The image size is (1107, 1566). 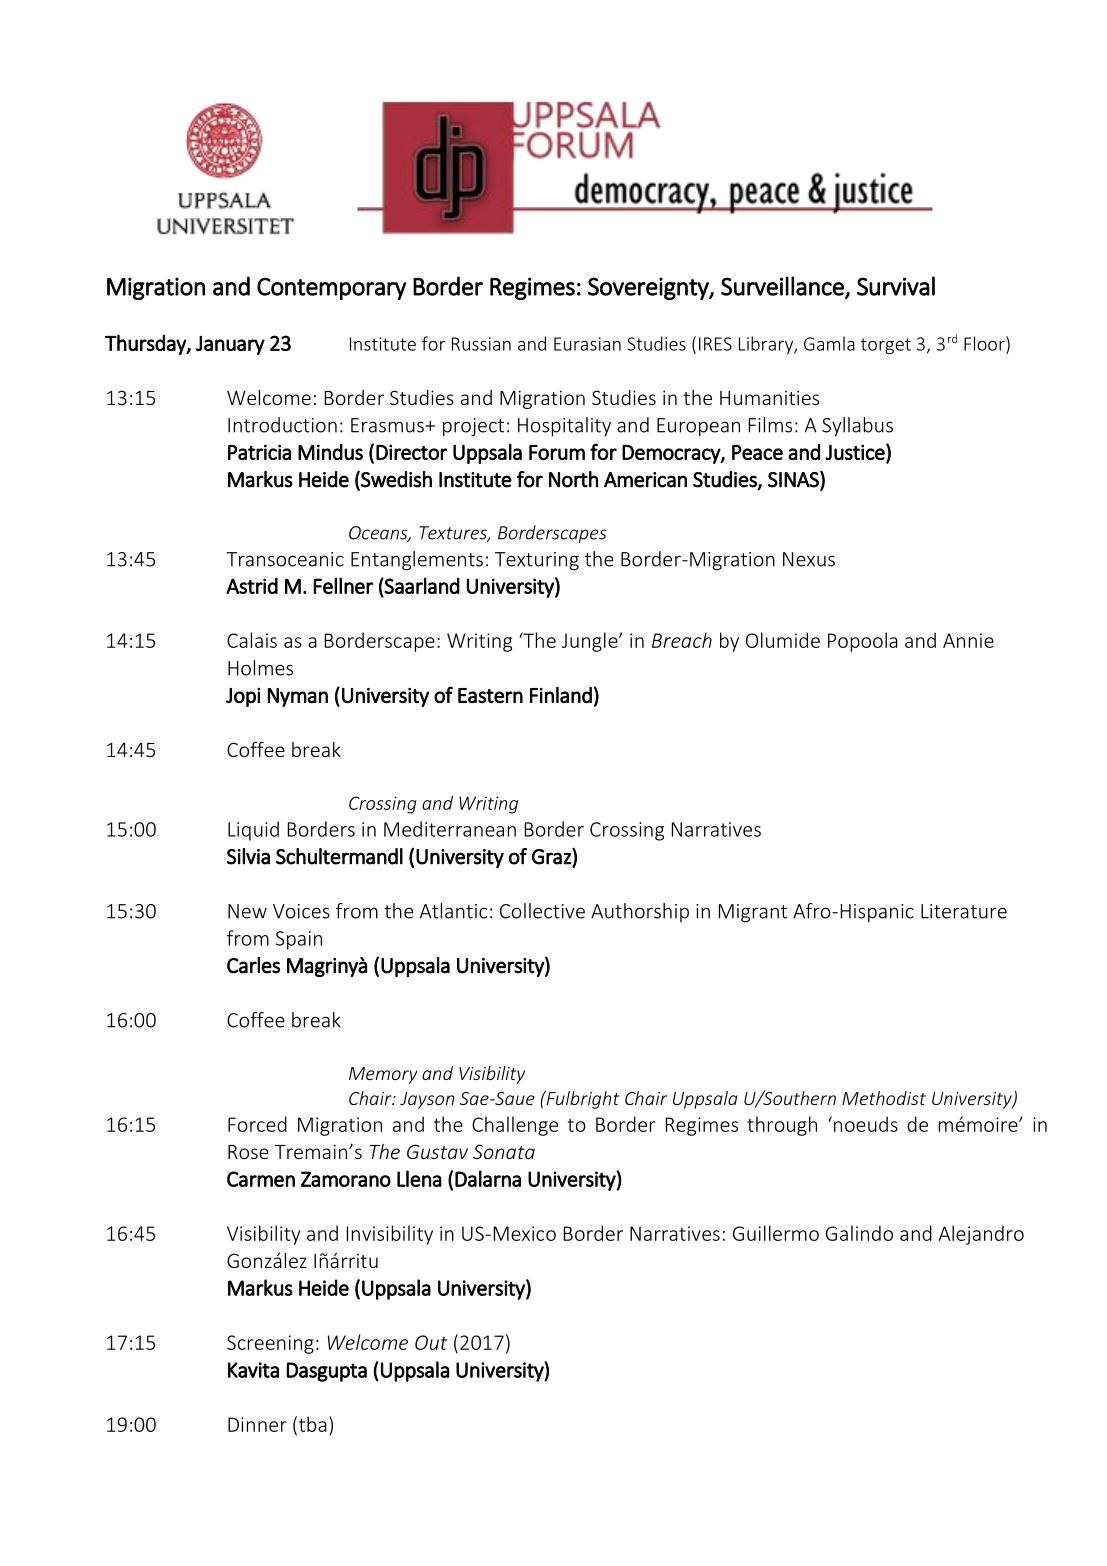 What do you see at coordinates (515, 1126) in the screenshot?
I see `Challenge` at bounding box center [515, 1126].
